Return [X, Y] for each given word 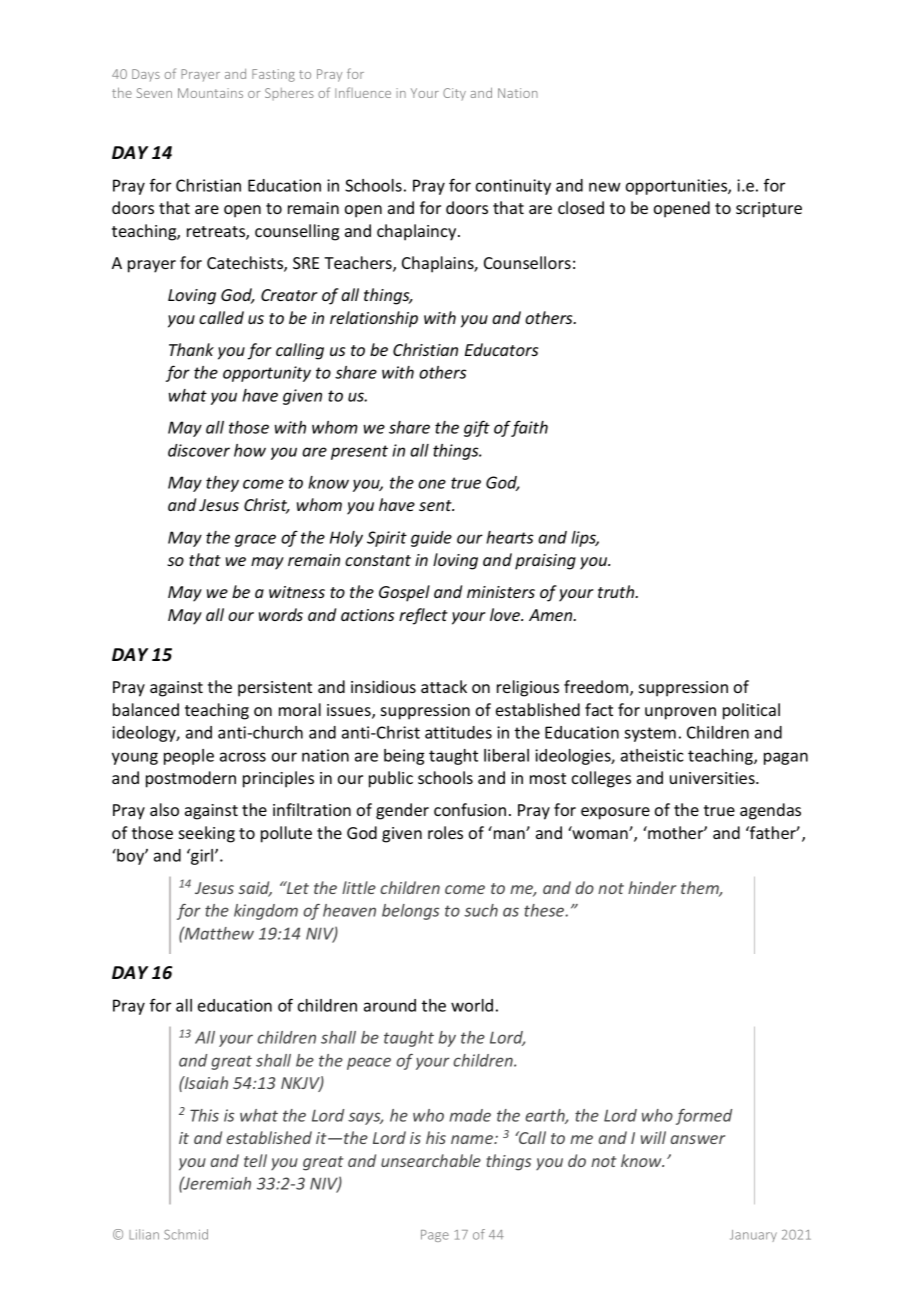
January [753, 1236]
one [432, 484]
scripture [769, 210]
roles [445, 832]
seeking [207, 834]
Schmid [186, 1234]
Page [435, 1236]
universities [713, 778]
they [222, 484]
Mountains [210, 93]
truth [617, 591]
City [454, 94]
